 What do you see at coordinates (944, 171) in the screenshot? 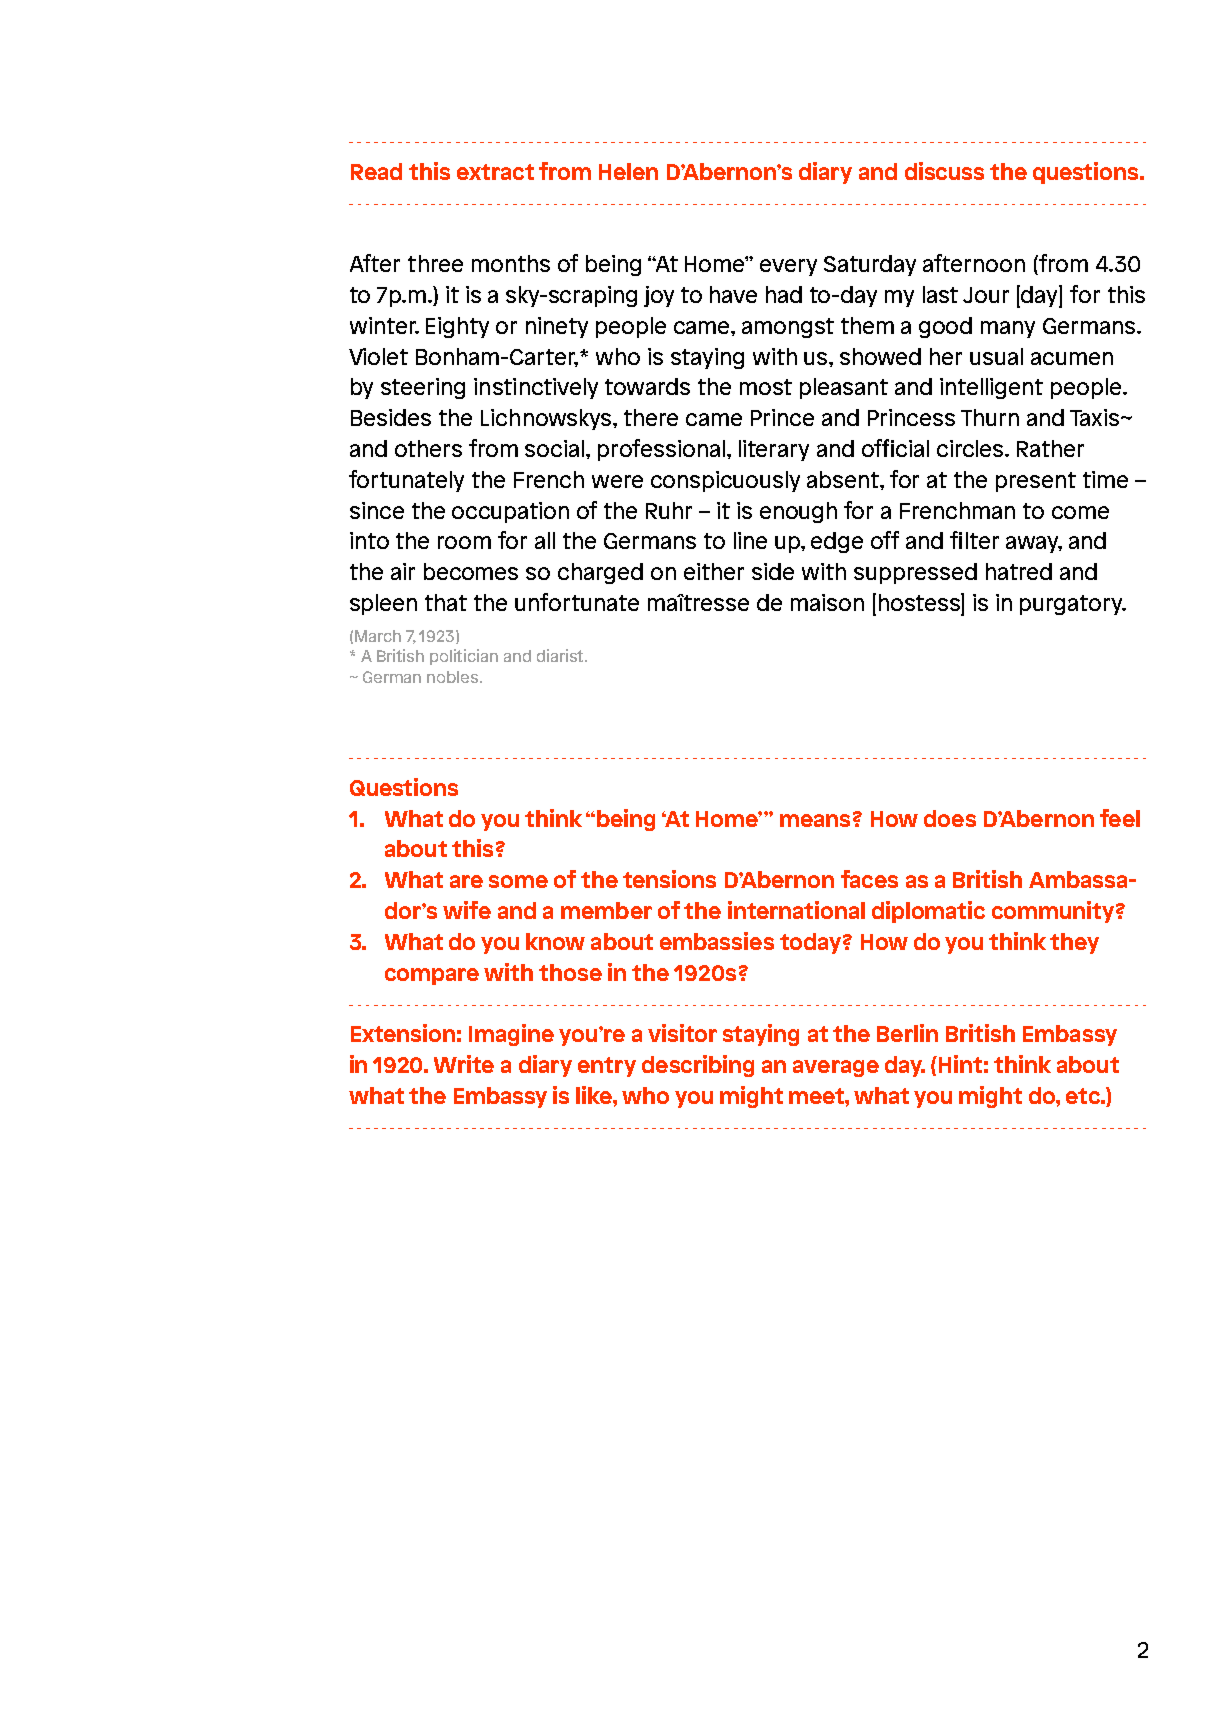
I see `discuss` at bounding box center [944, 171].
